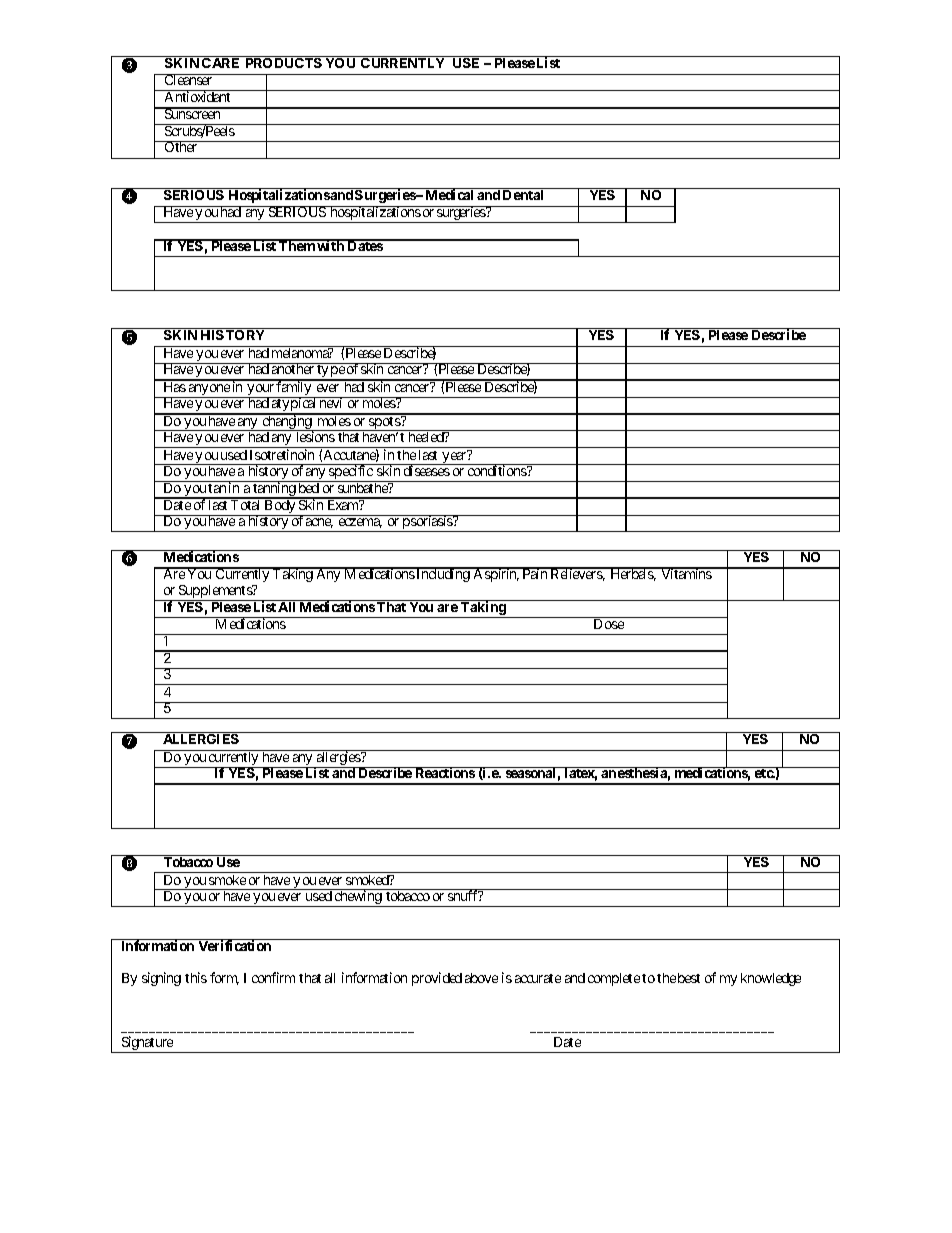  What do you see at coordinates (535, 573) in the document?
I see `Pain` at bounding box center [535, 573].
